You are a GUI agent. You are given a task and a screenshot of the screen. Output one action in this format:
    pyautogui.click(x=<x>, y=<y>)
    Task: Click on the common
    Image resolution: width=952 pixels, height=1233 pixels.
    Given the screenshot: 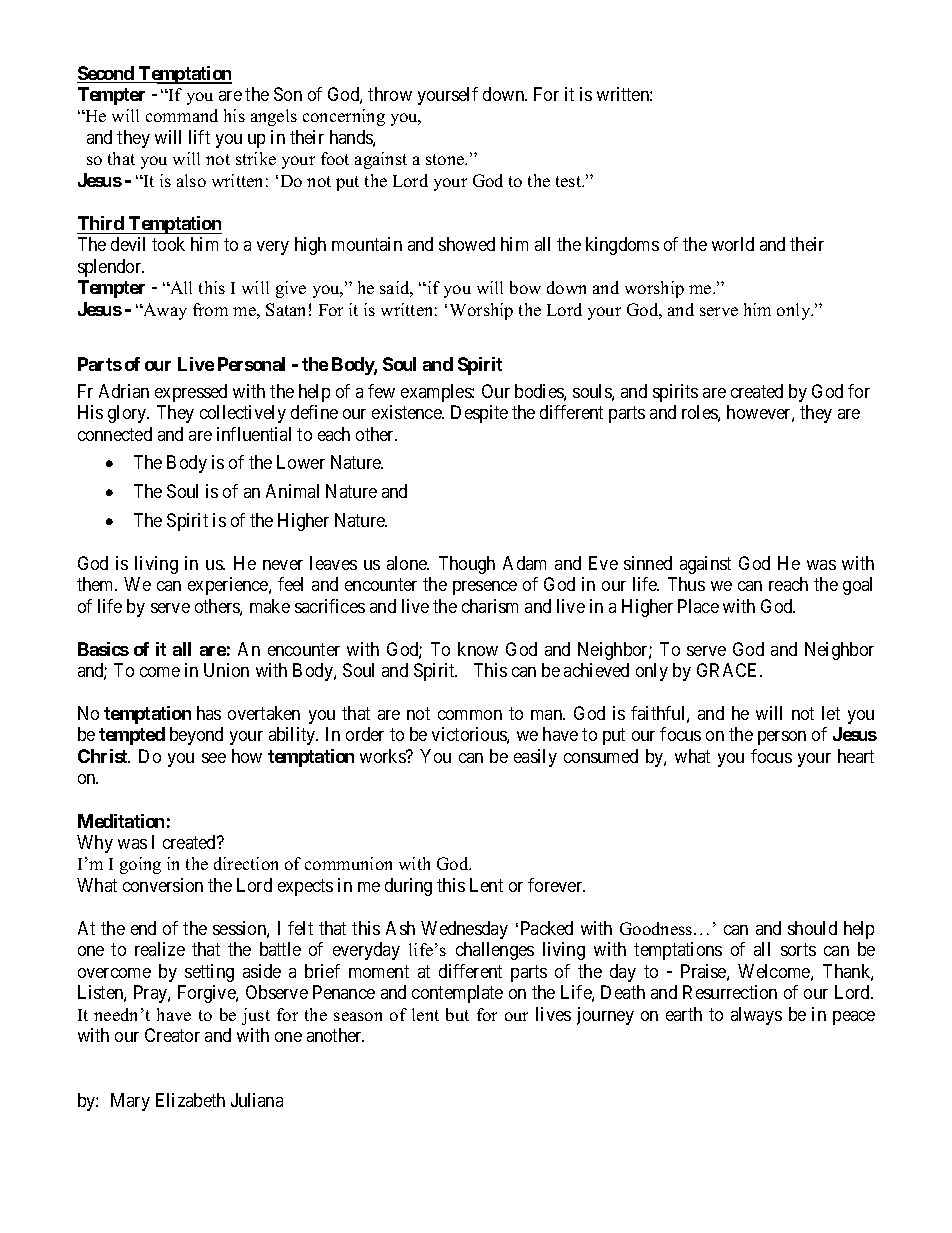 What is the action you would take?
    pyautogui.click(x=470, y=715)
